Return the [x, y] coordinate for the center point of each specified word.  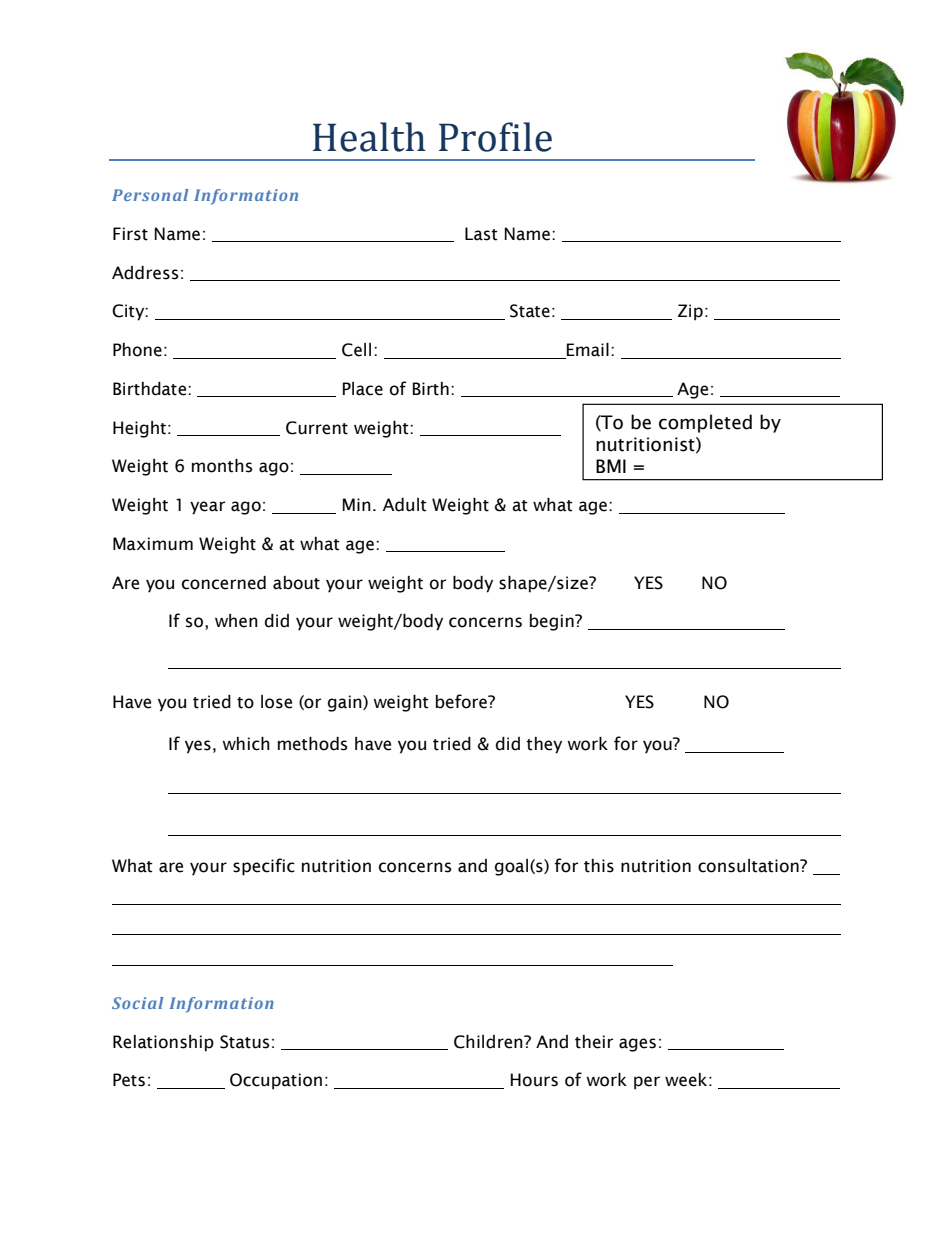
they [544, 745]
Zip [690, 312]
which [246, 744]
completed [705, 423]
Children [489, 1042]
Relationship [163, 1043]
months [222, 466]
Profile [495, 137]
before [462, 701]
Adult [405, 505]
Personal [150, 195]
